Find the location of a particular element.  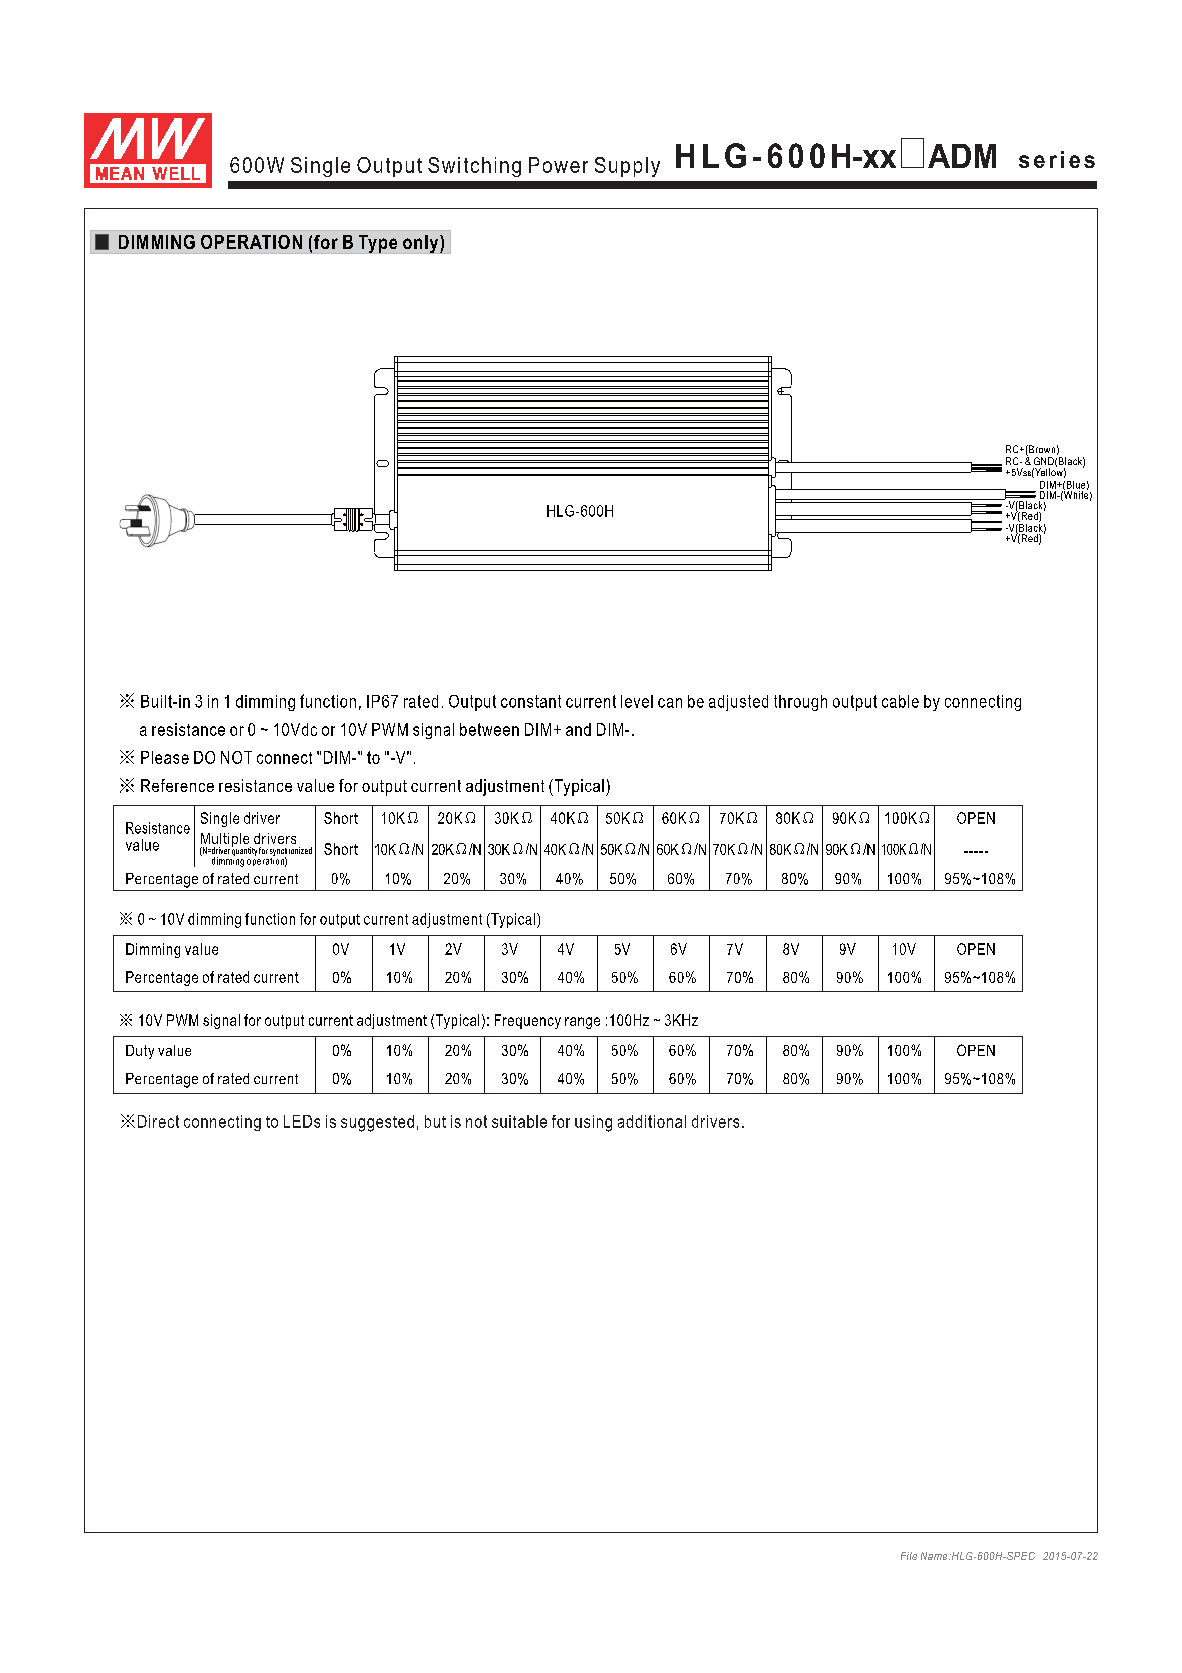

Type is located at coordinates (378, 244).
